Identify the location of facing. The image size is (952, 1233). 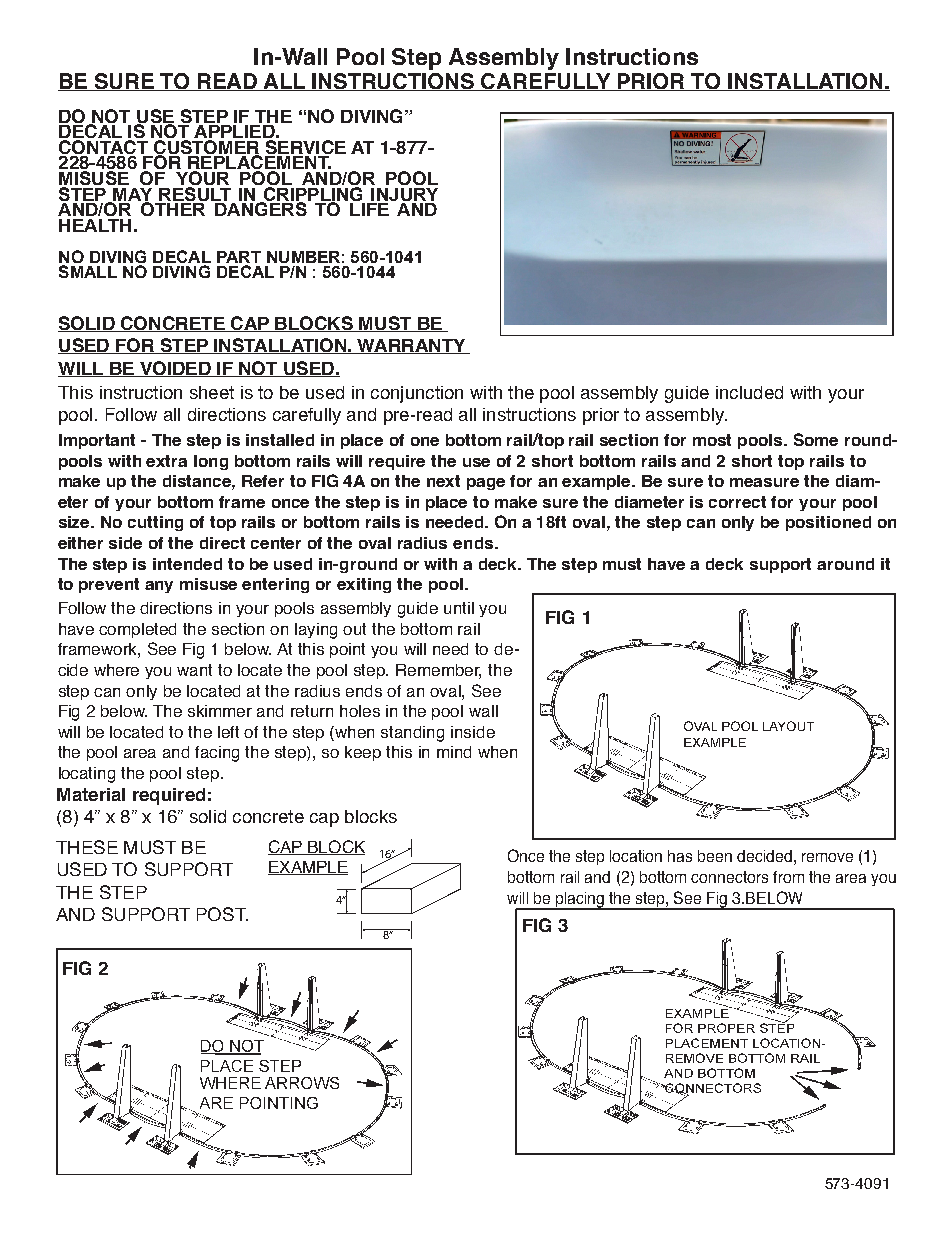
(217, 754).
